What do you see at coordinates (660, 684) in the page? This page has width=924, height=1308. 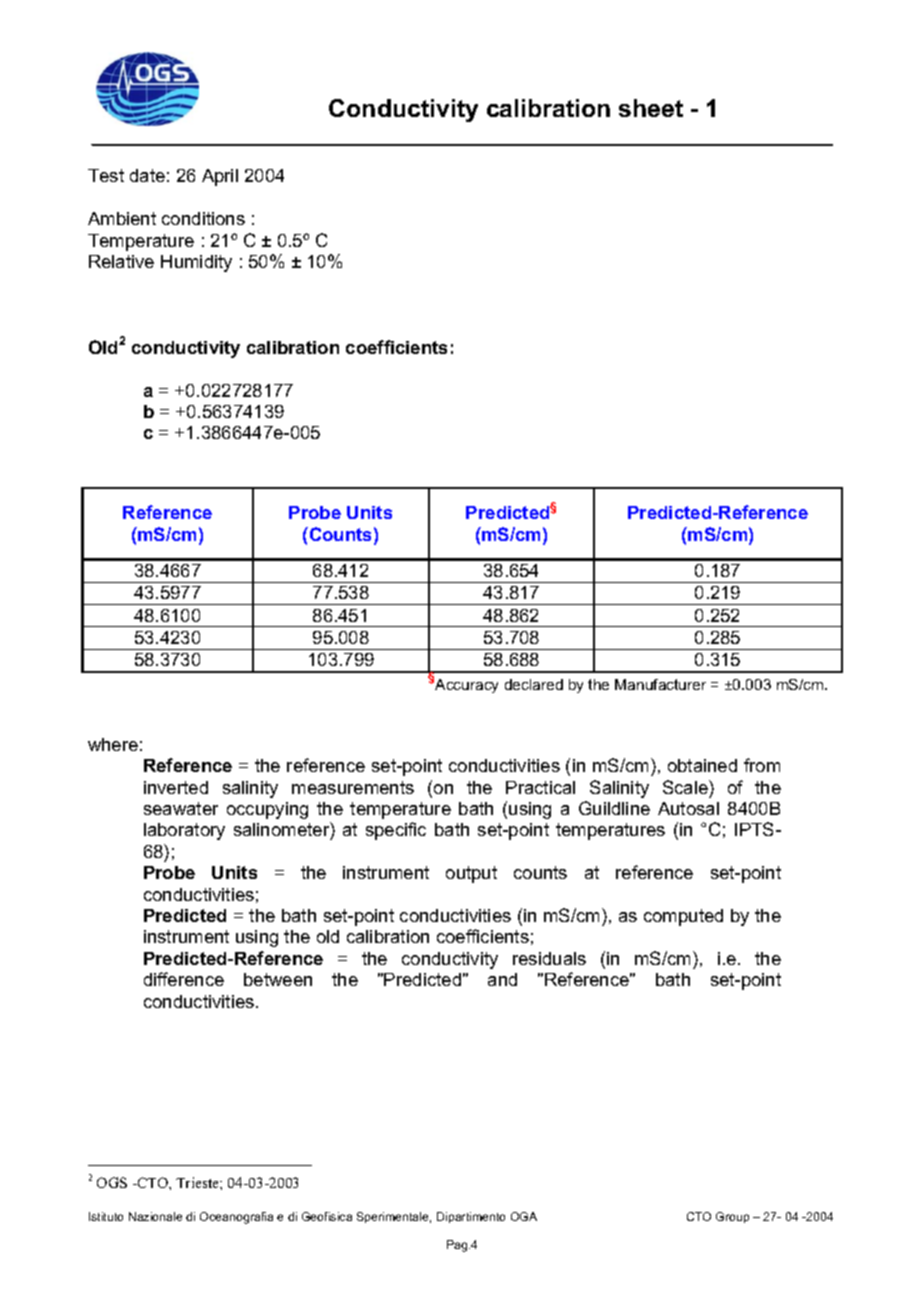 I see `Manufacturer` at bounding box center [660, 684].
